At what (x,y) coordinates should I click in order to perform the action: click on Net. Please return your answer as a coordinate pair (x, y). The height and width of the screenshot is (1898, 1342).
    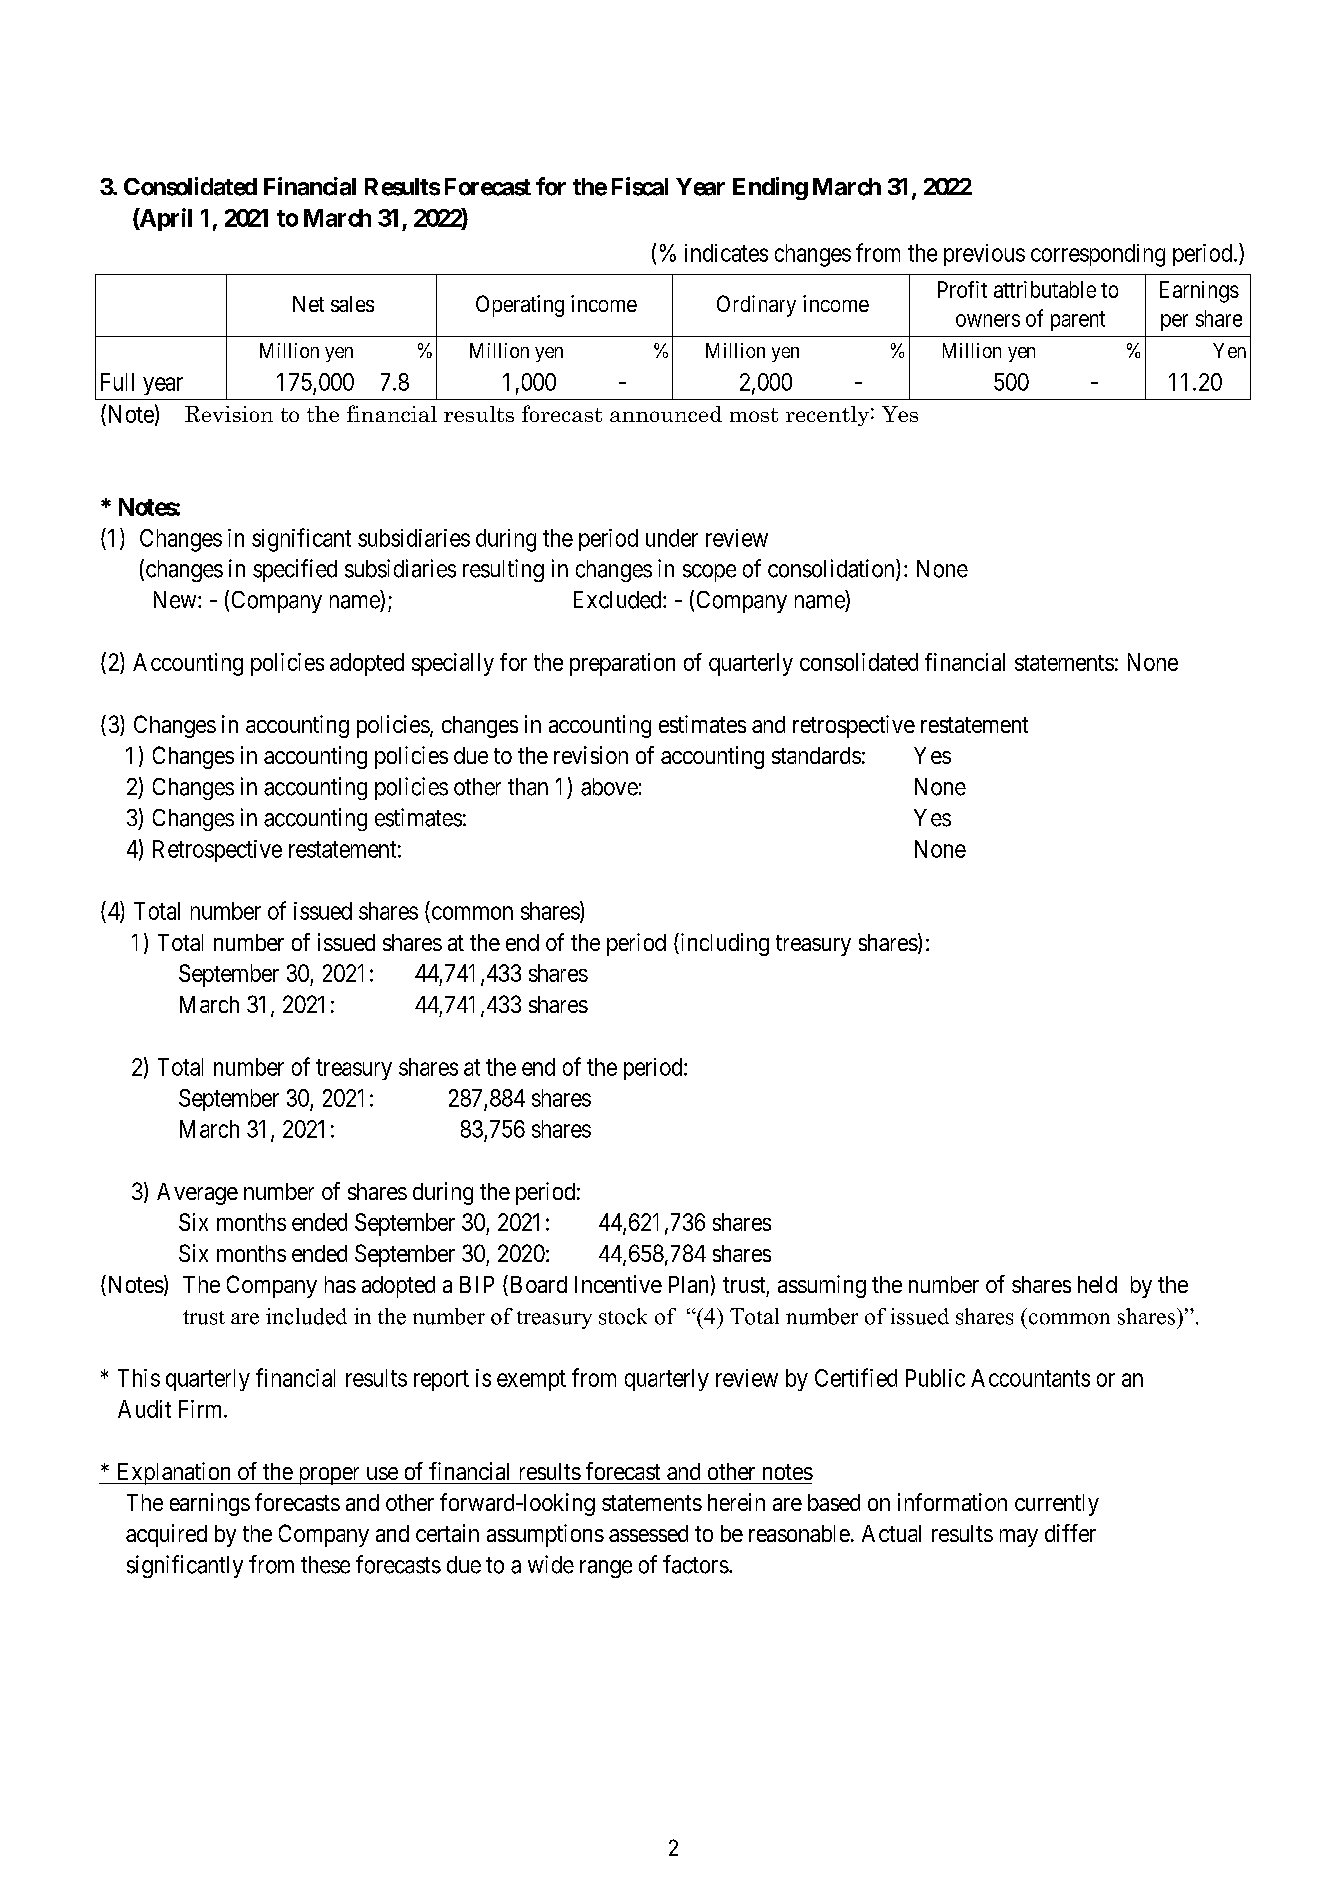
    Looking at the image, I should click on (308, 304).
